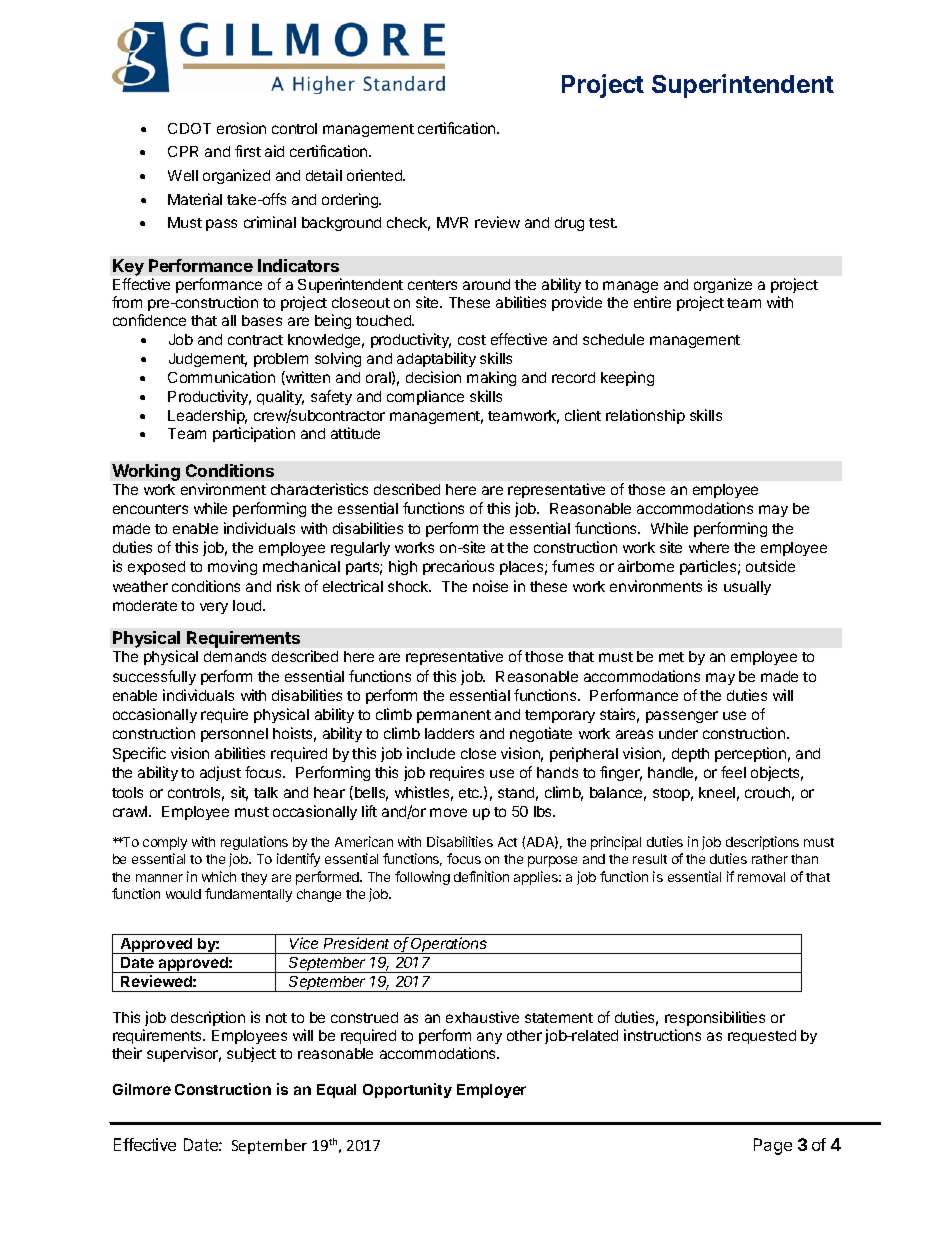 This image has height=1233, width=952. Describe the element at coordinates (235, 656) in the image. I see `demands` at that location.
